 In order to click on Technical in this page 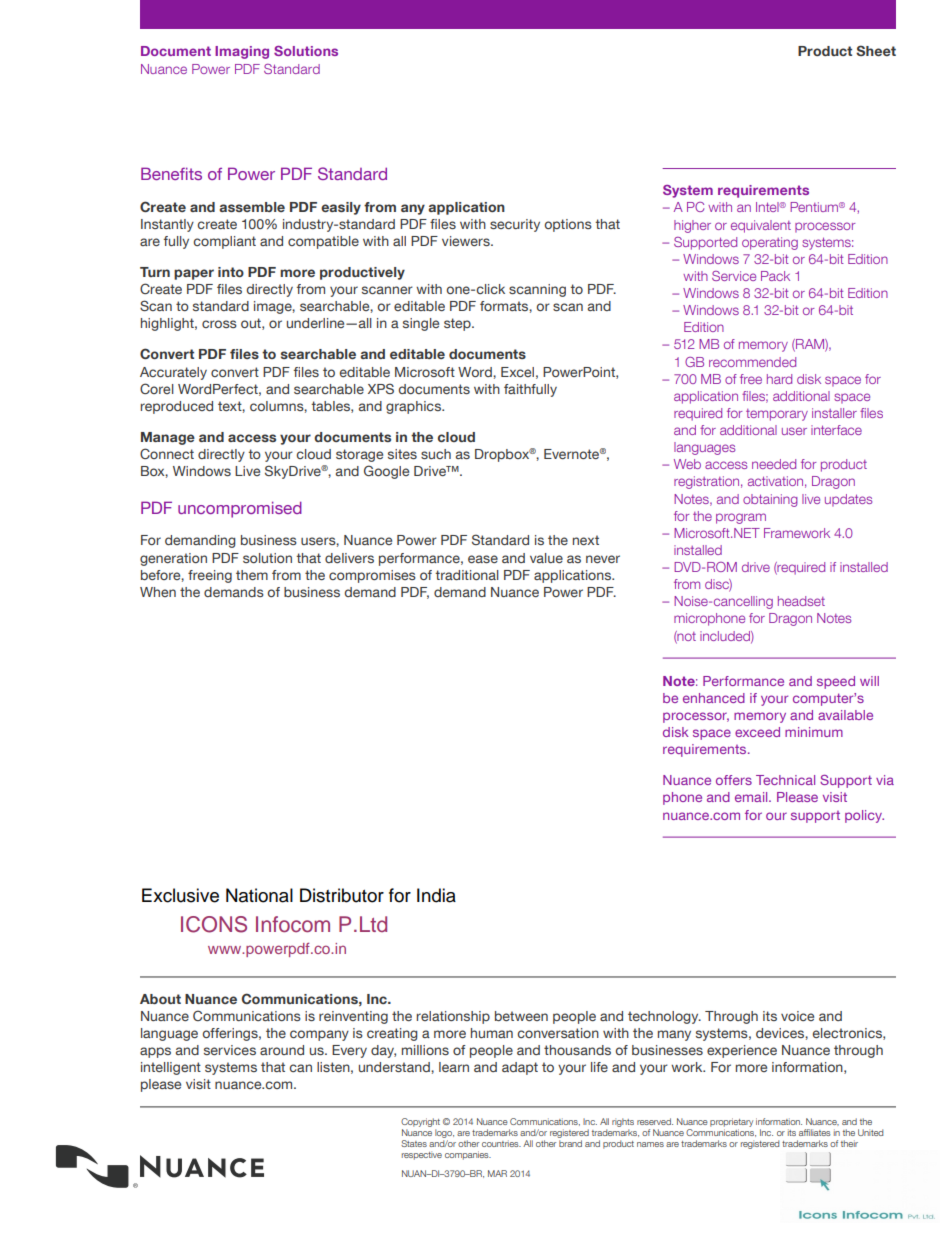, I will do `click(785, 780)`.
